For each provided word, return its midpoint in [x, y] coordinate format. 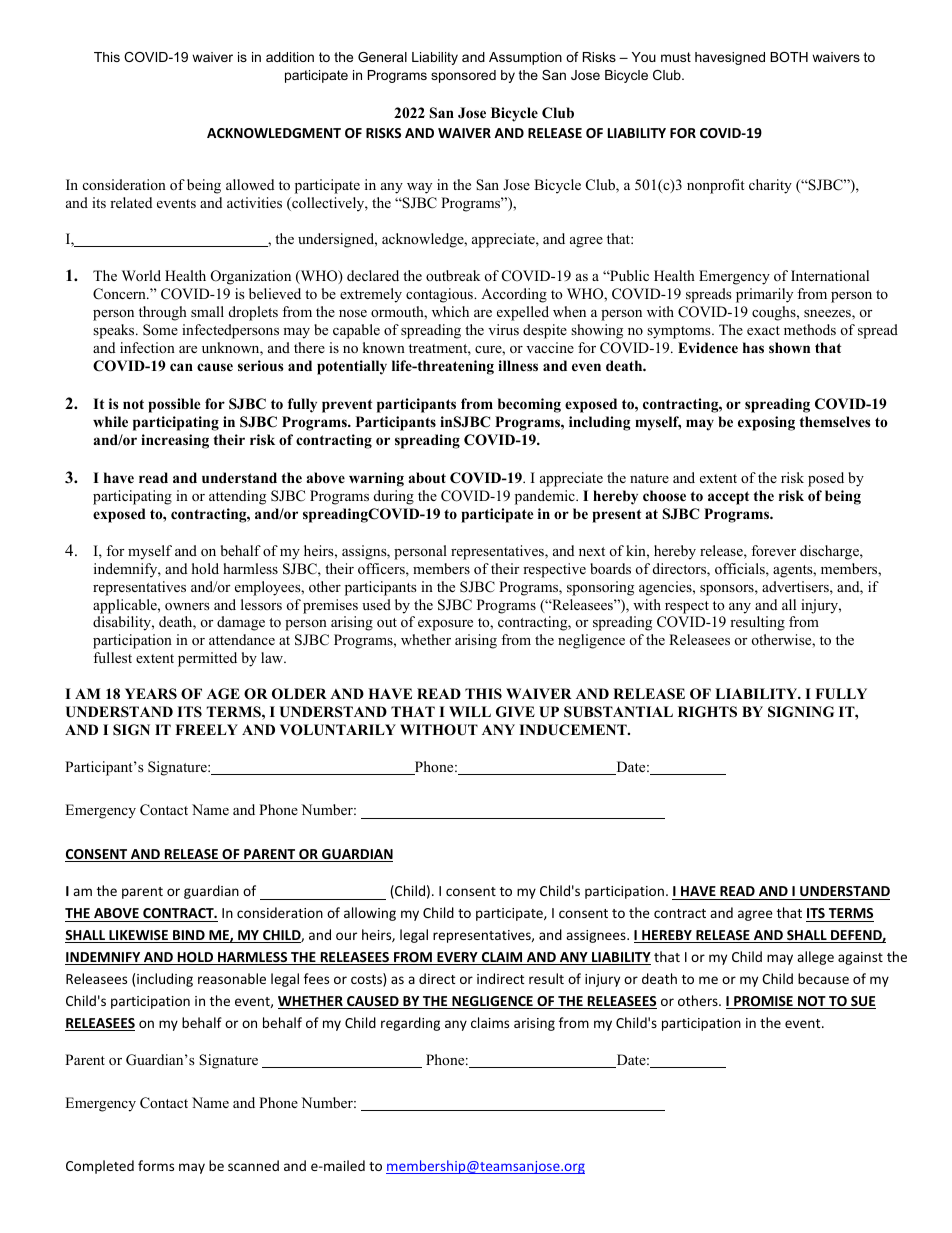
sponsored [463, 76]
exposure [445, 625]
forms [156, 1165]
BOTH [789, 57]
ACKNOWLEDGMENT [274, 133]
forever [773, 550]
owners [187, 606]
